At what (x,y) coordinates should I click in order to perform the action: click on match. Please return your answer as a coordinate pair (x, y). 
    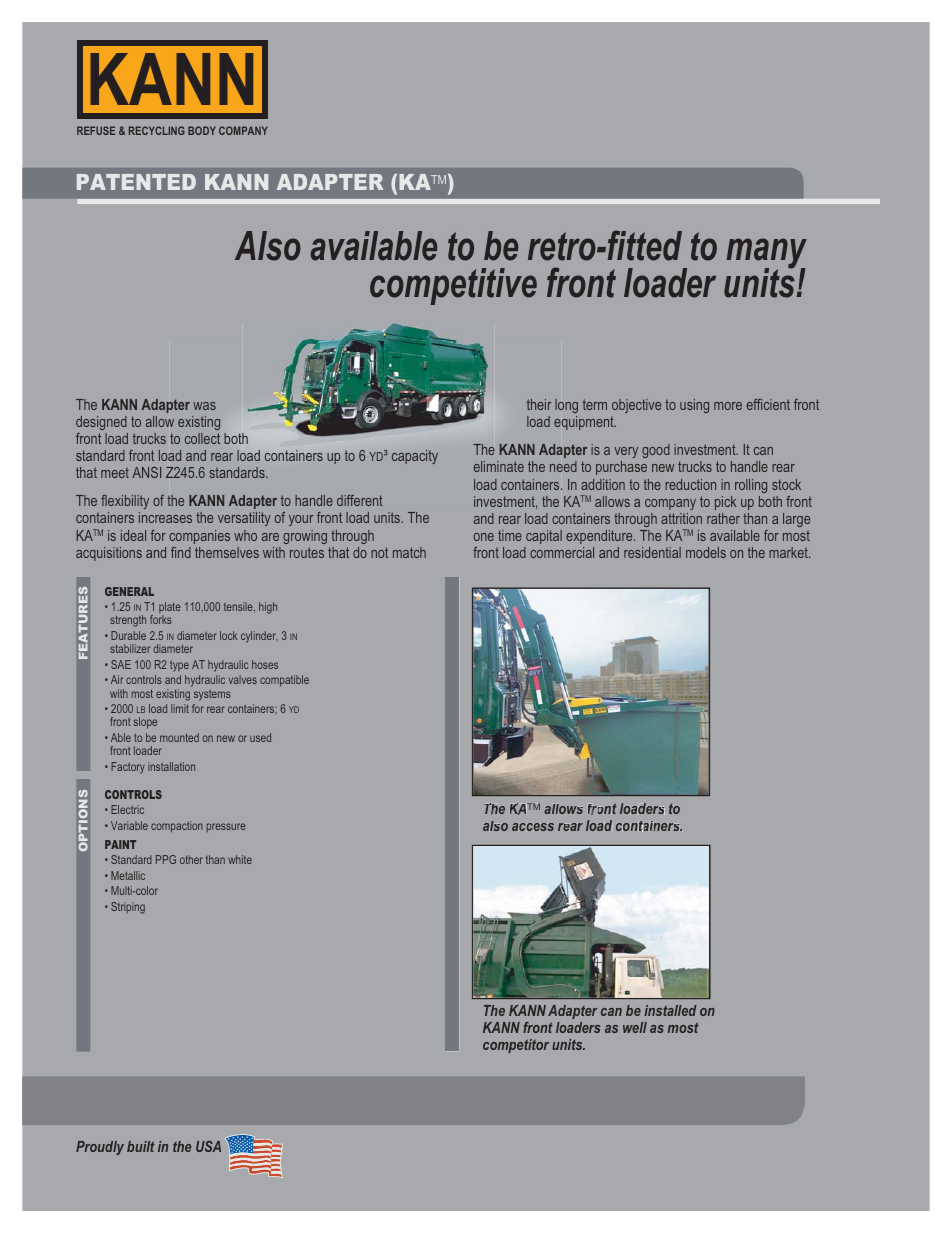
    Looking at the image, I should click on (409, 552).
